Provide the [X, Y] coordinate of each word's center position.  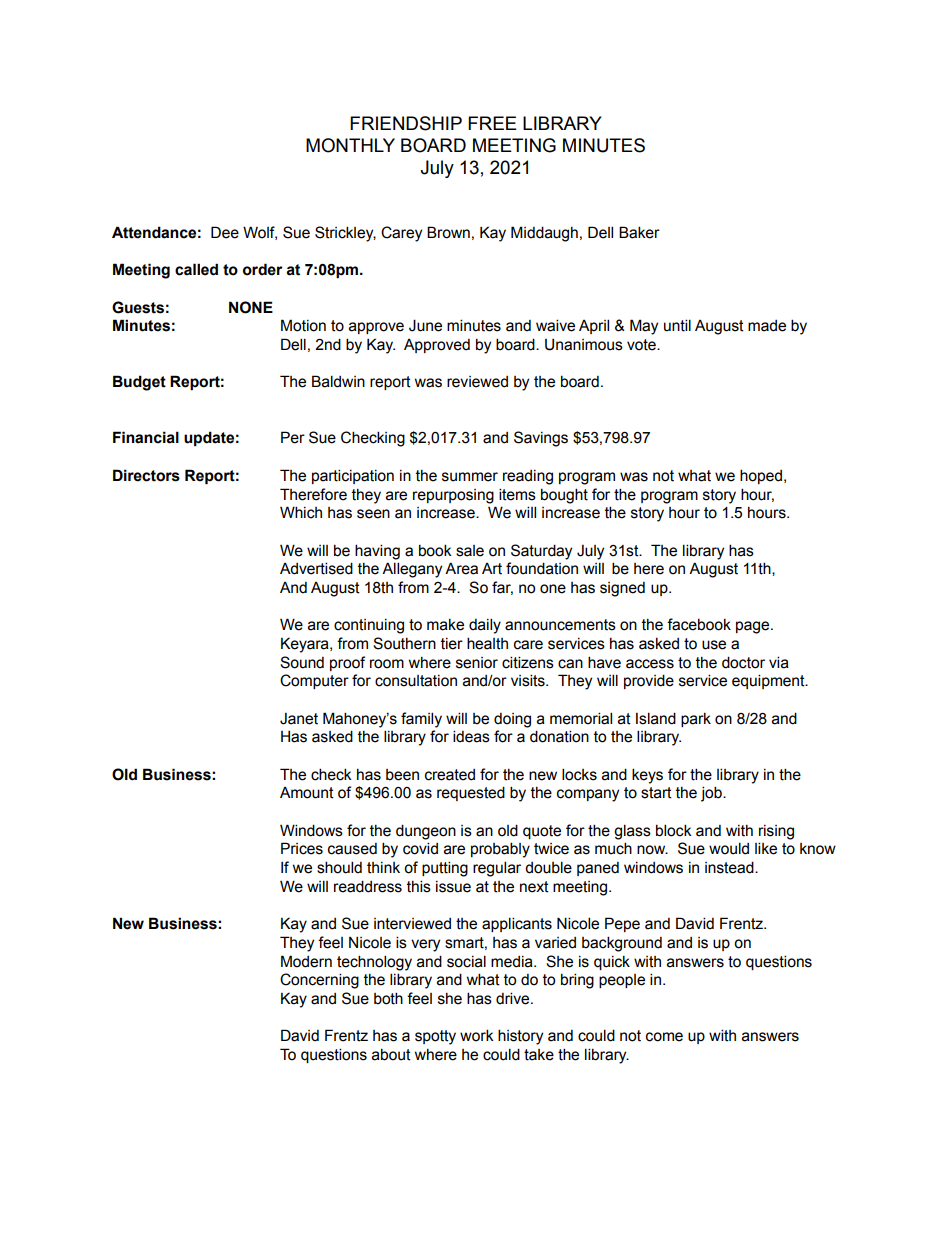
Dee [225, 232]
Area [461, 568]
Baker [639, 232]
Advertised [316, 568]
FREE [492, 123]
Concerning [319, 981]
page [754, 627]
